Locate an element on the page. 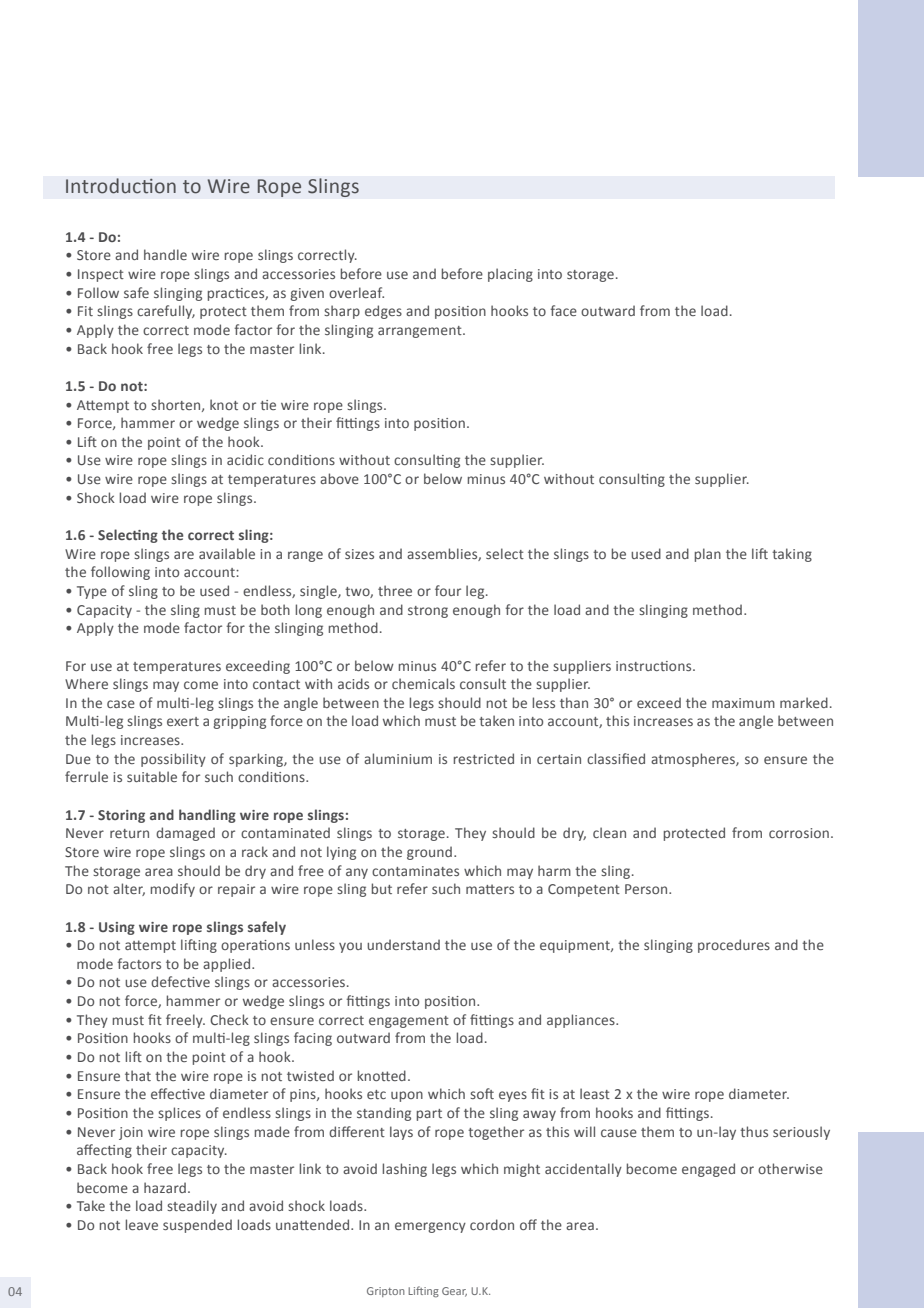  four is located at coordinates (448, 590).
